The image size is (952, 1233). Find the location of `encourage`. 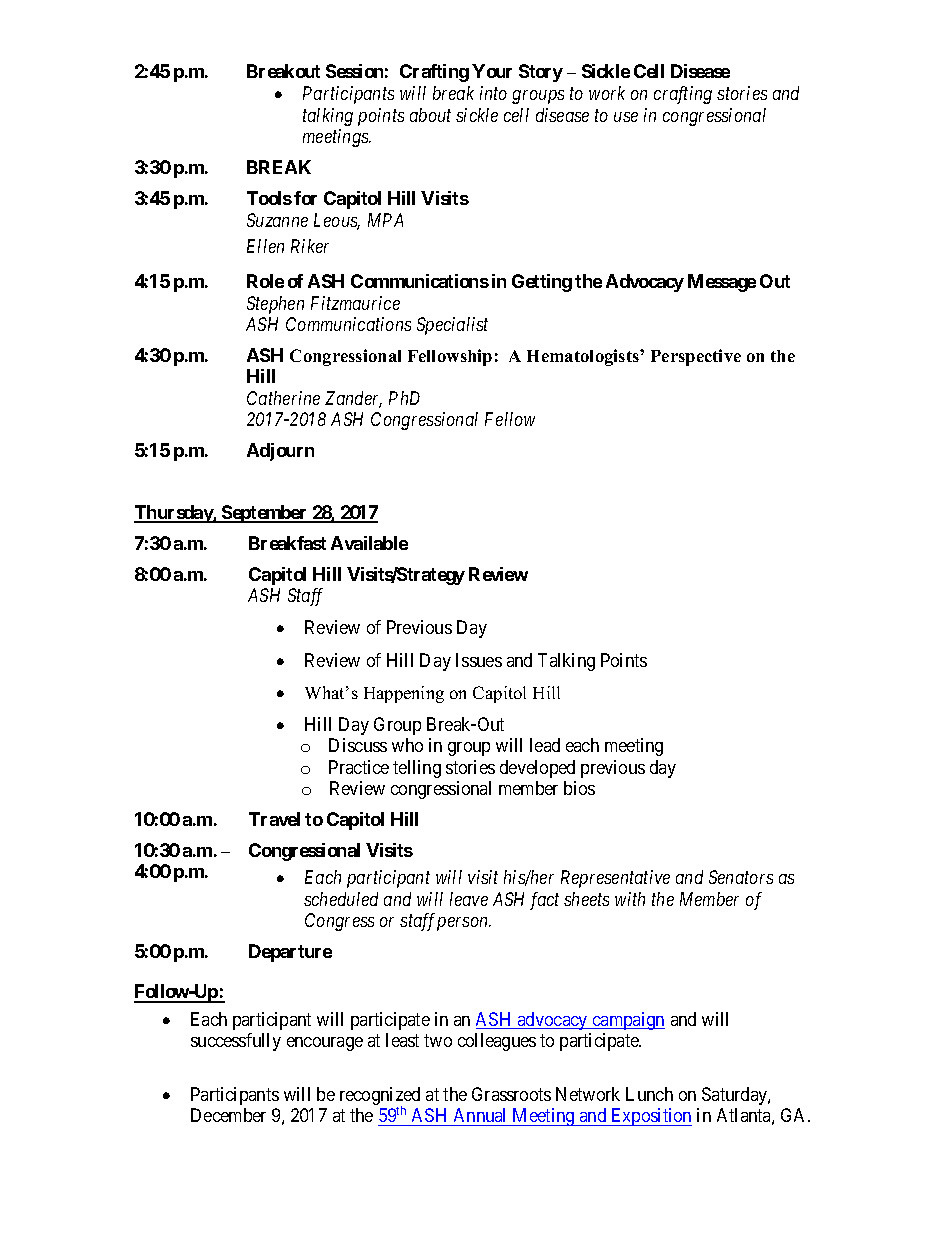

encourage is located at coordinates (325, 1044).
